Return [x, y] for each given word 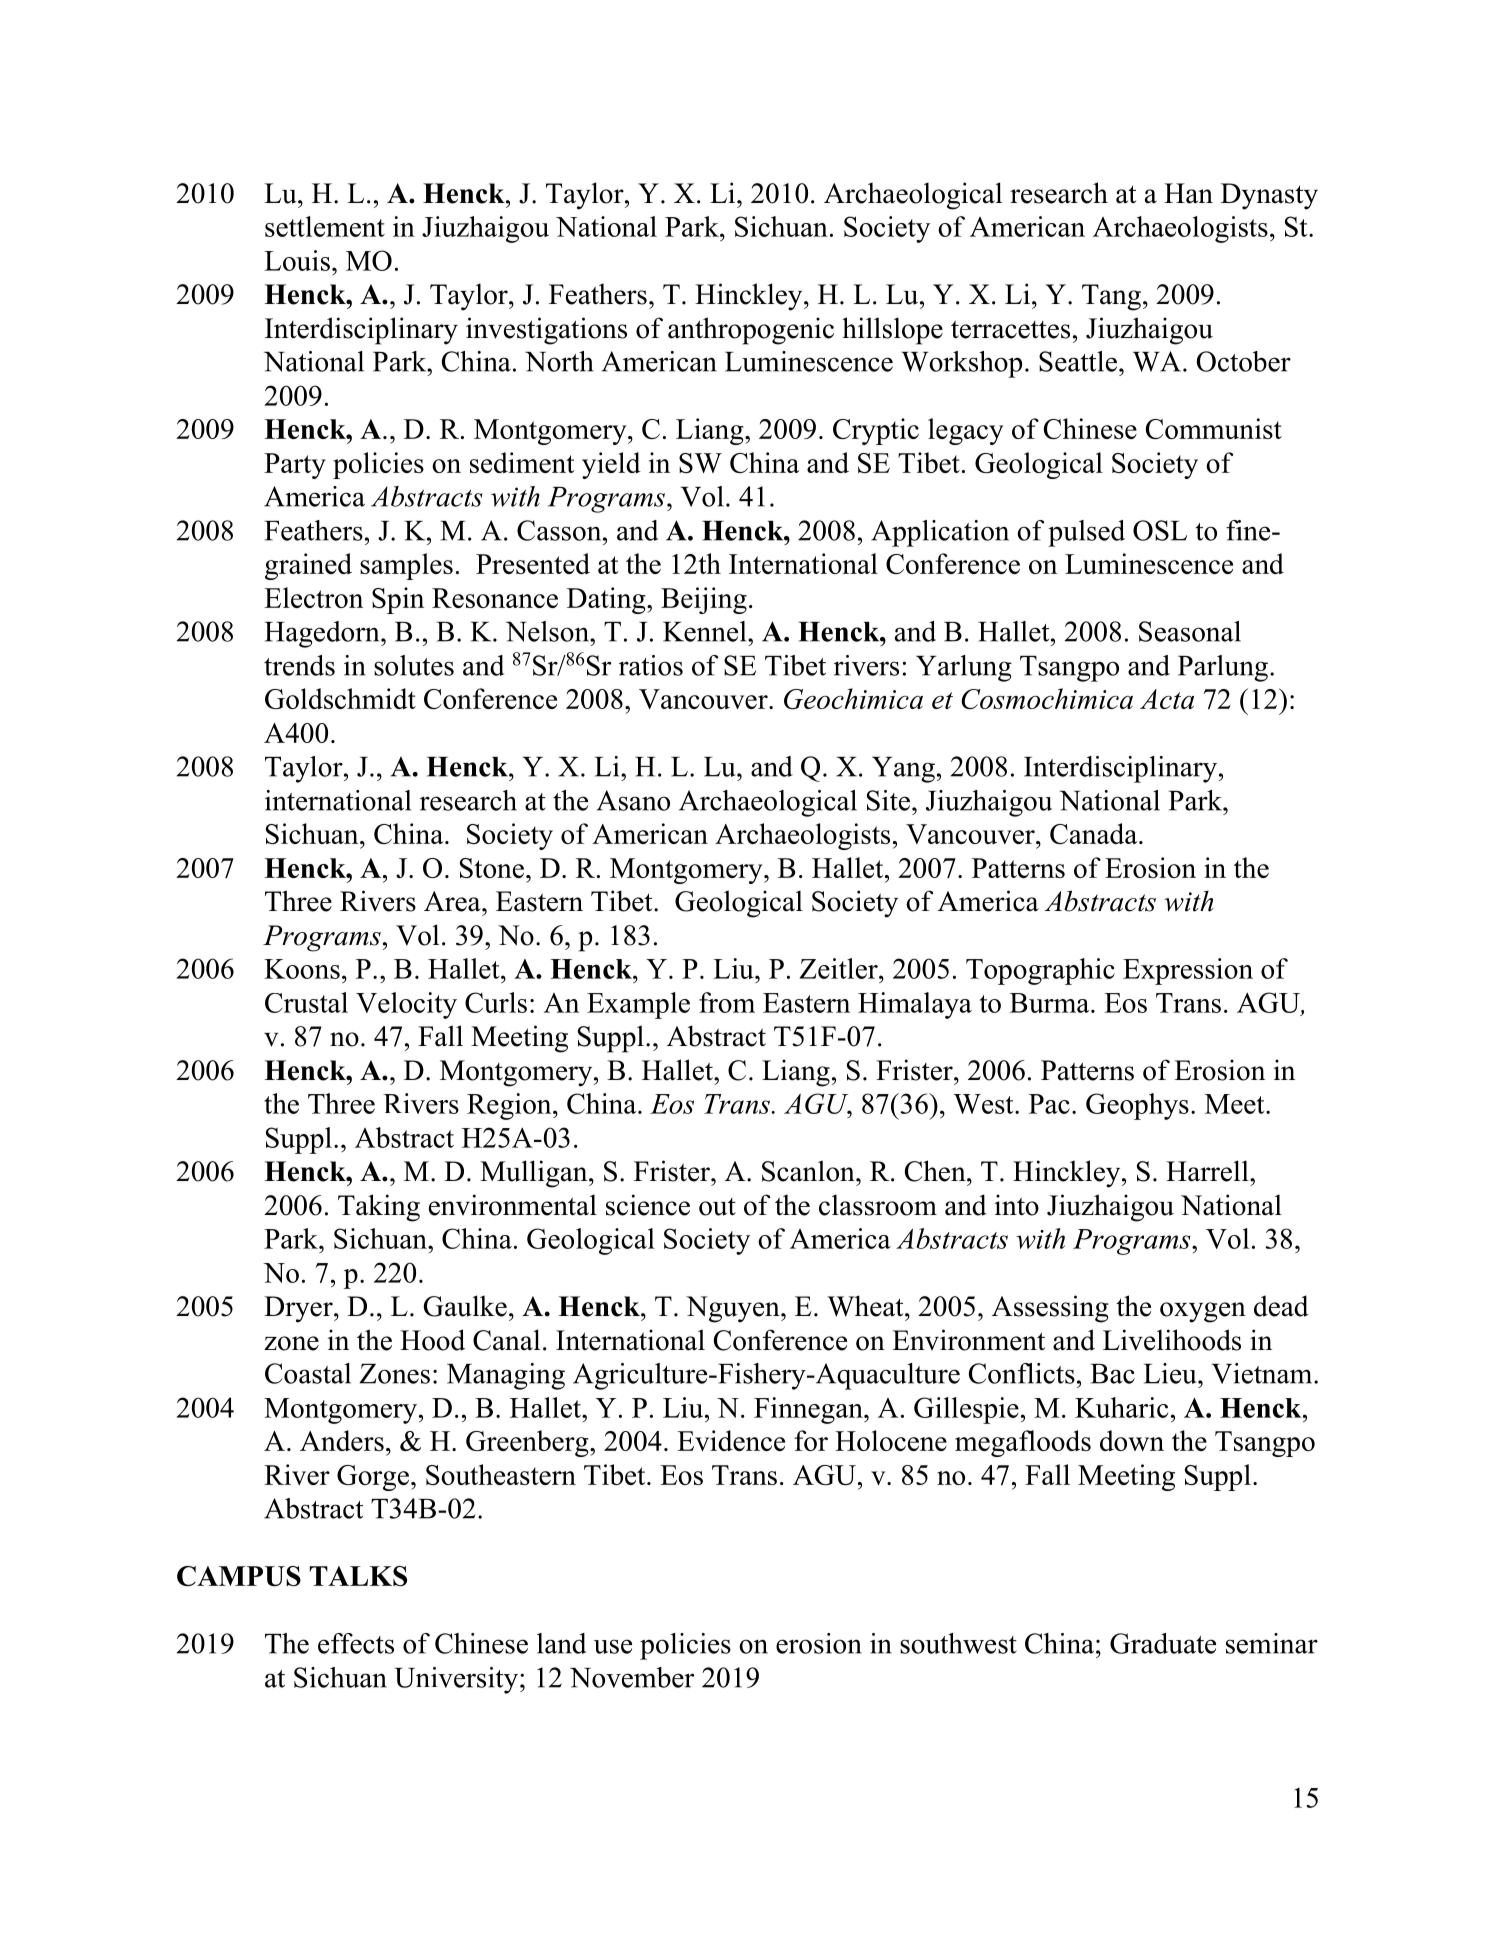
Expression [1188, 971]
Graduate [1163, 1643]
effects [356, 1643]
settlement [325, 226]
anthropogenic [751, 331]
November [632, 1677]
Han [1188, 193]
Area [453, 901]
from [727, 1002]
